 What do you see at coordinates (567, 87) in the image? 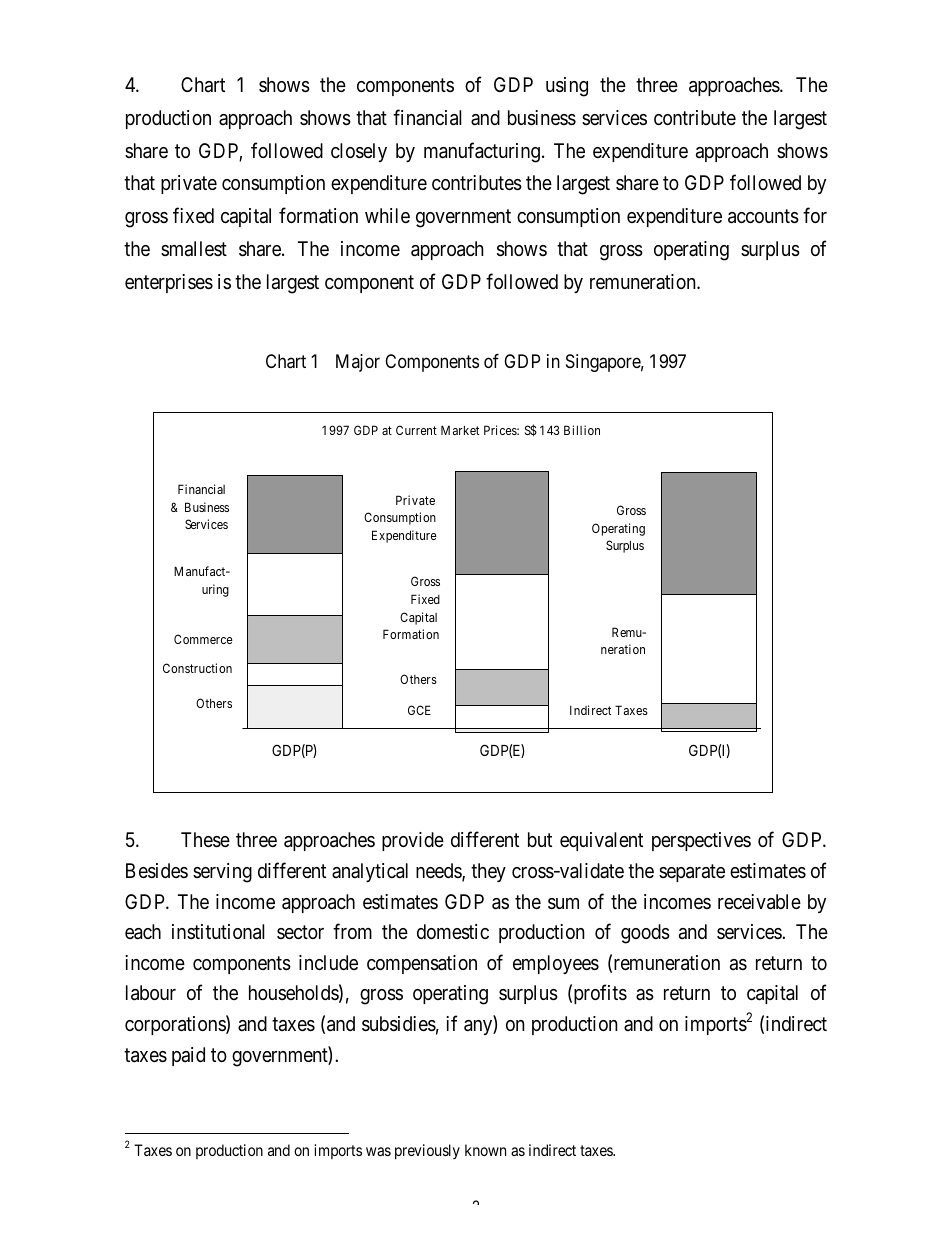
I see `using` at bounding box center [567, 87].
